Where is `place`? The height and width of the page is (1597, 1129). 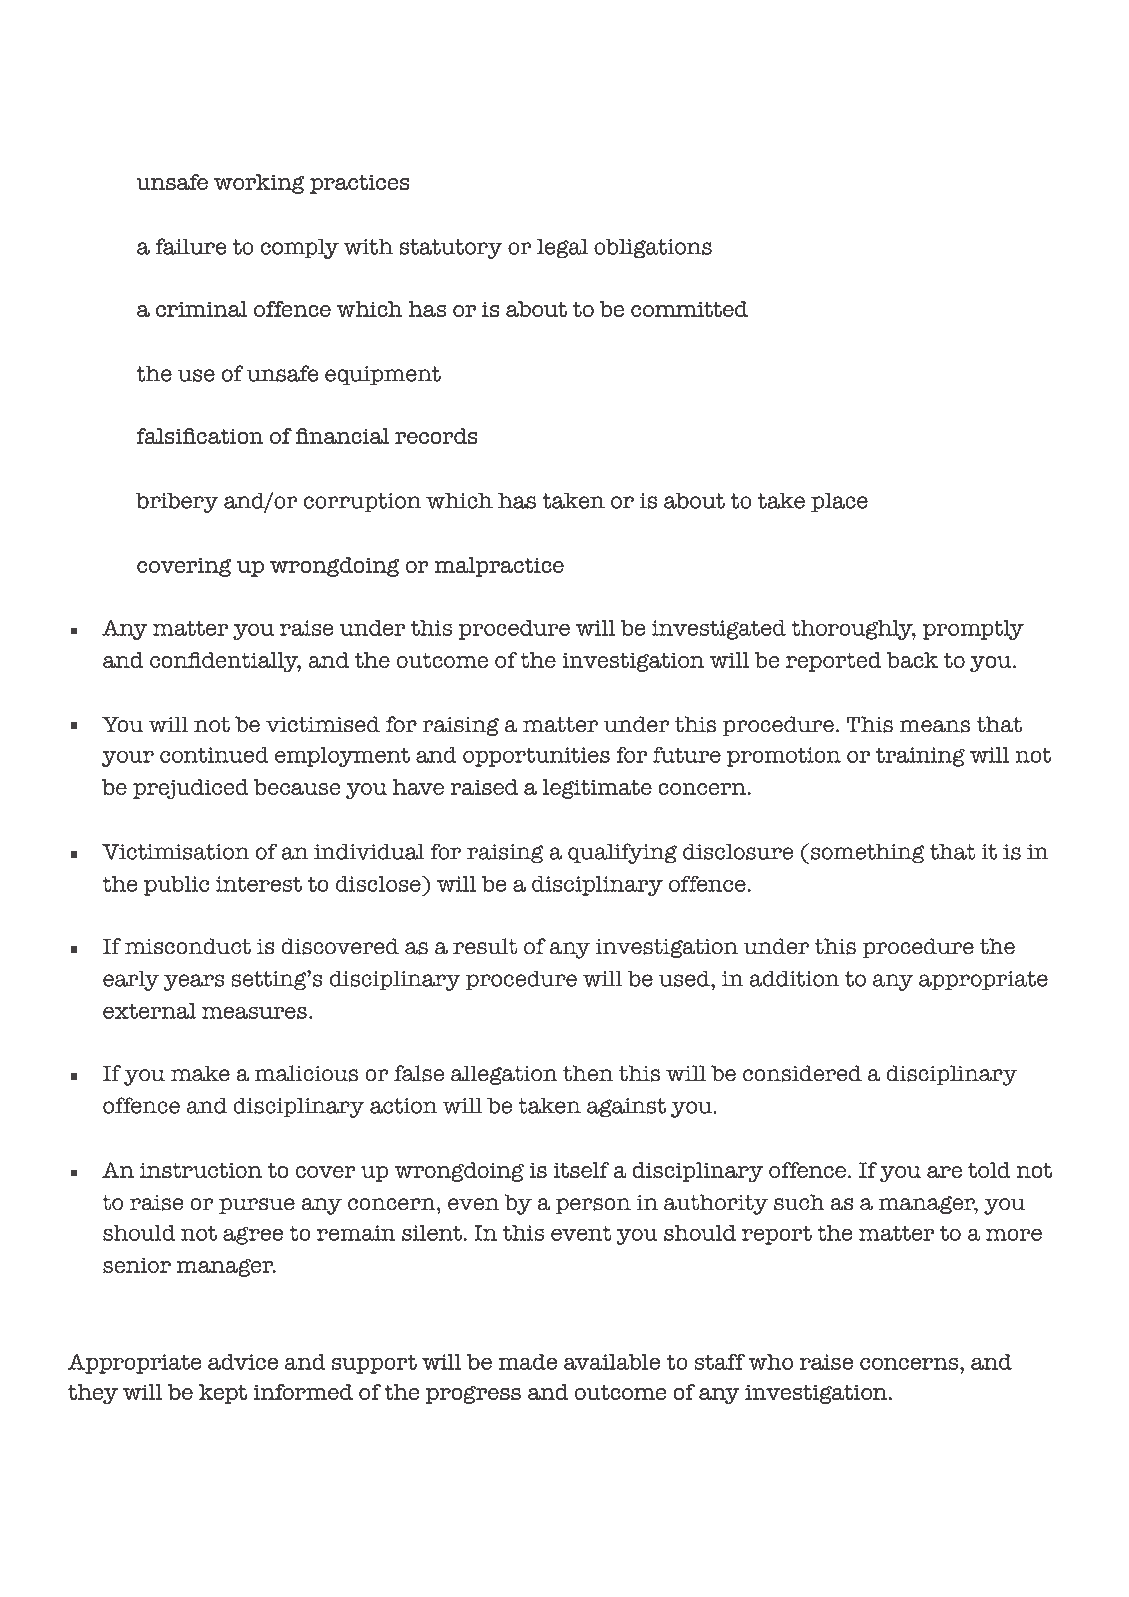
place is located at coordinates (839, 503).
